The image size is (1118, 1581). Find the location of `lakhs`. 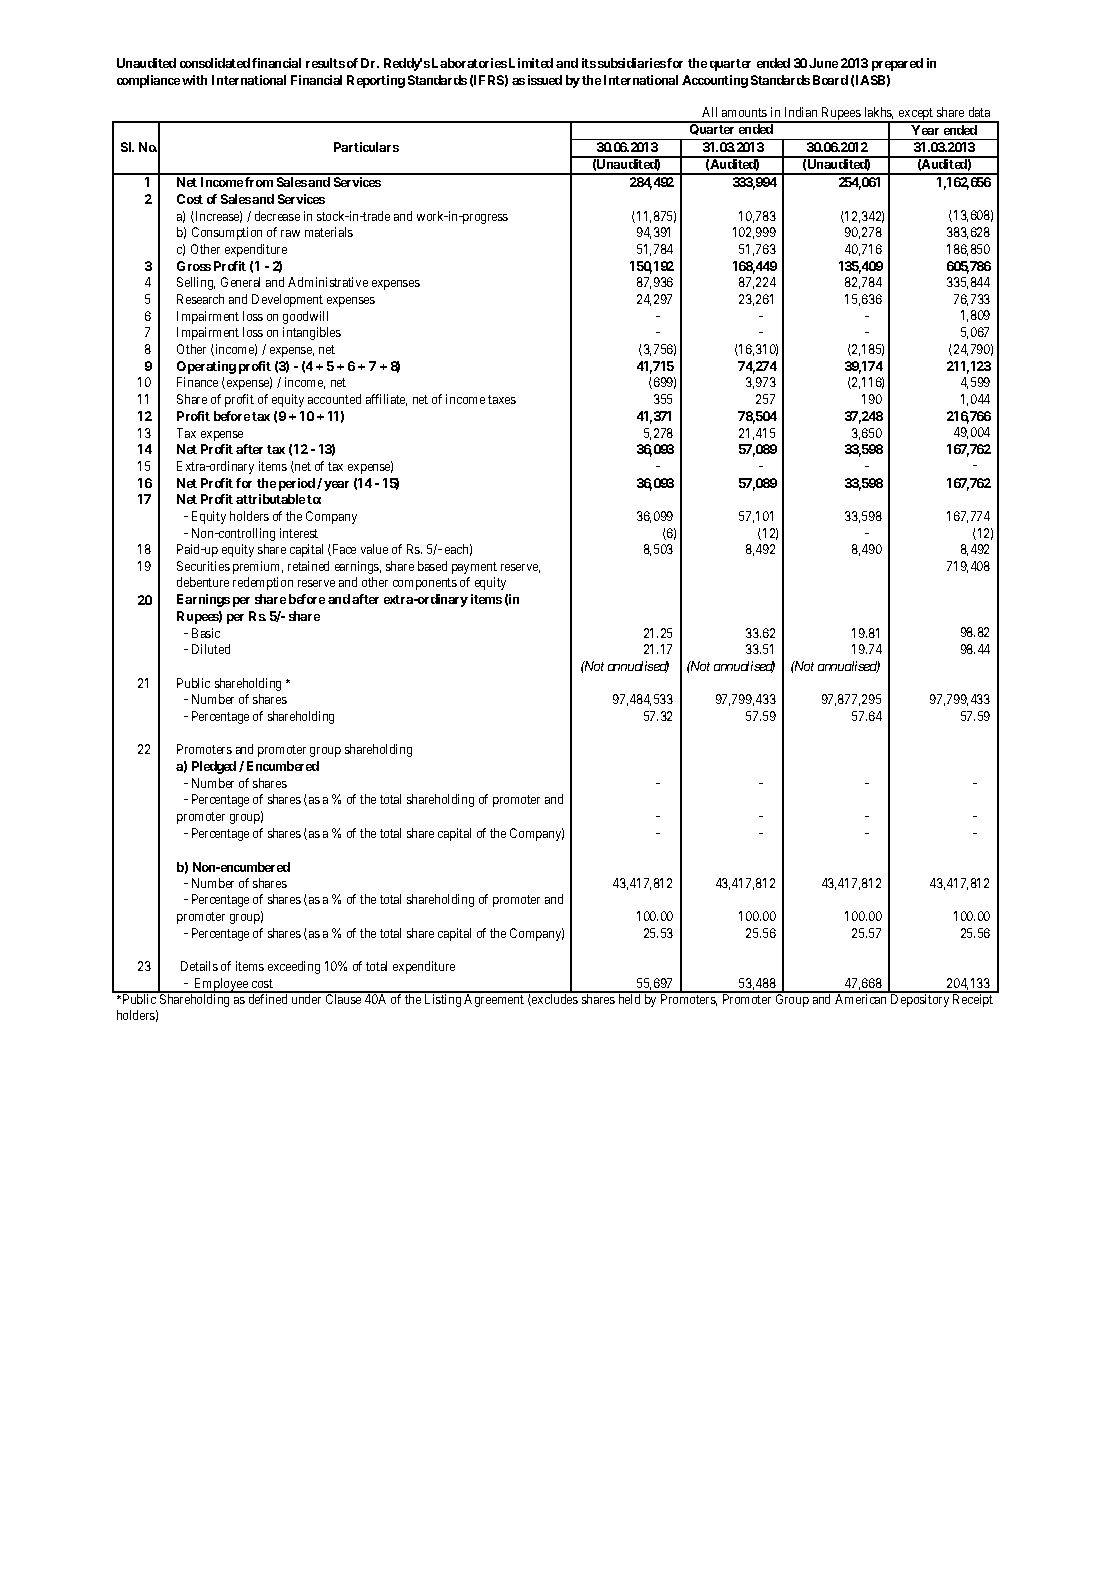

lakhs is located at coordinates (879, 113).
